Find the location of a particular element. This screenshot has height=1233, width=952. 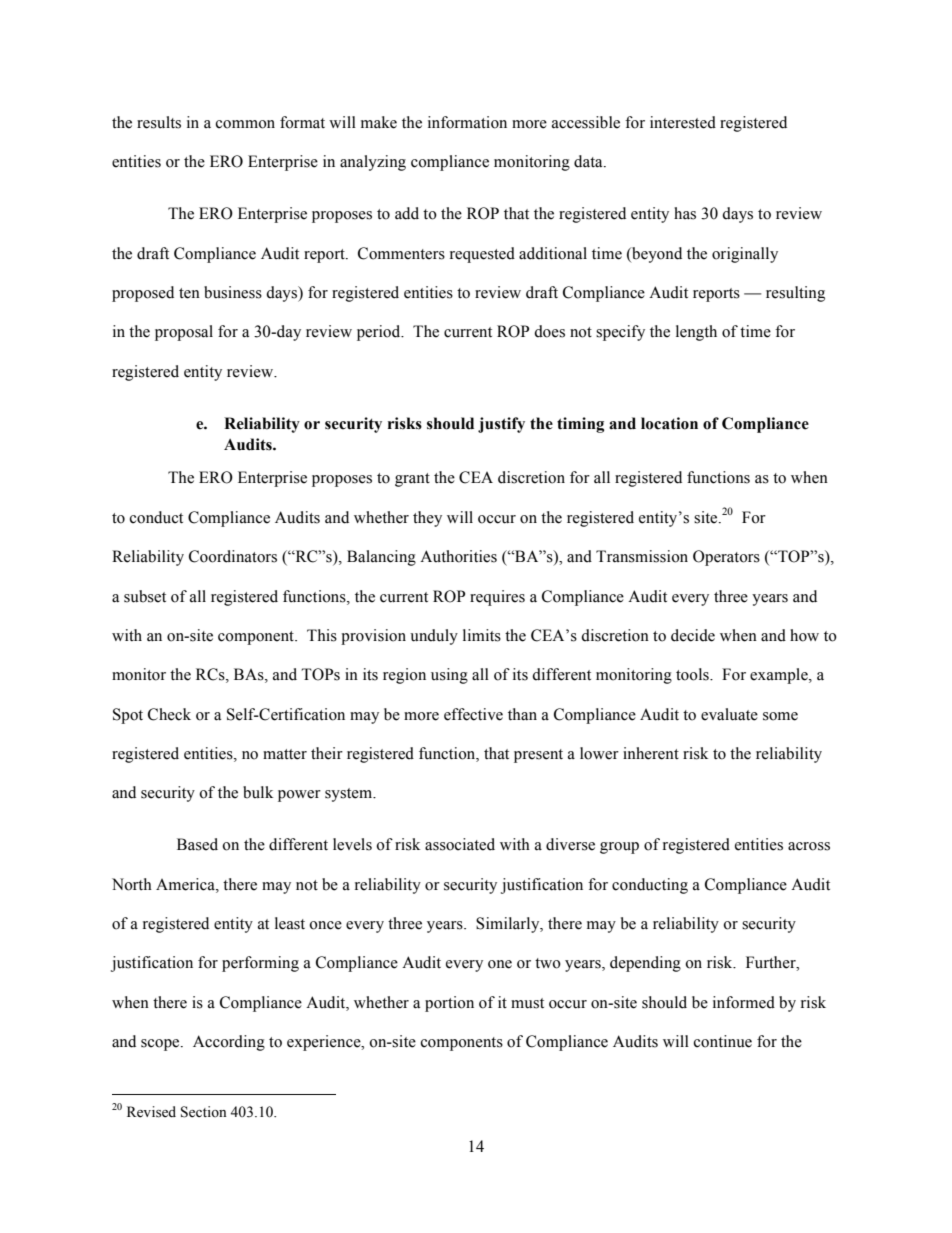

location is located at coordinates (669, 423).
